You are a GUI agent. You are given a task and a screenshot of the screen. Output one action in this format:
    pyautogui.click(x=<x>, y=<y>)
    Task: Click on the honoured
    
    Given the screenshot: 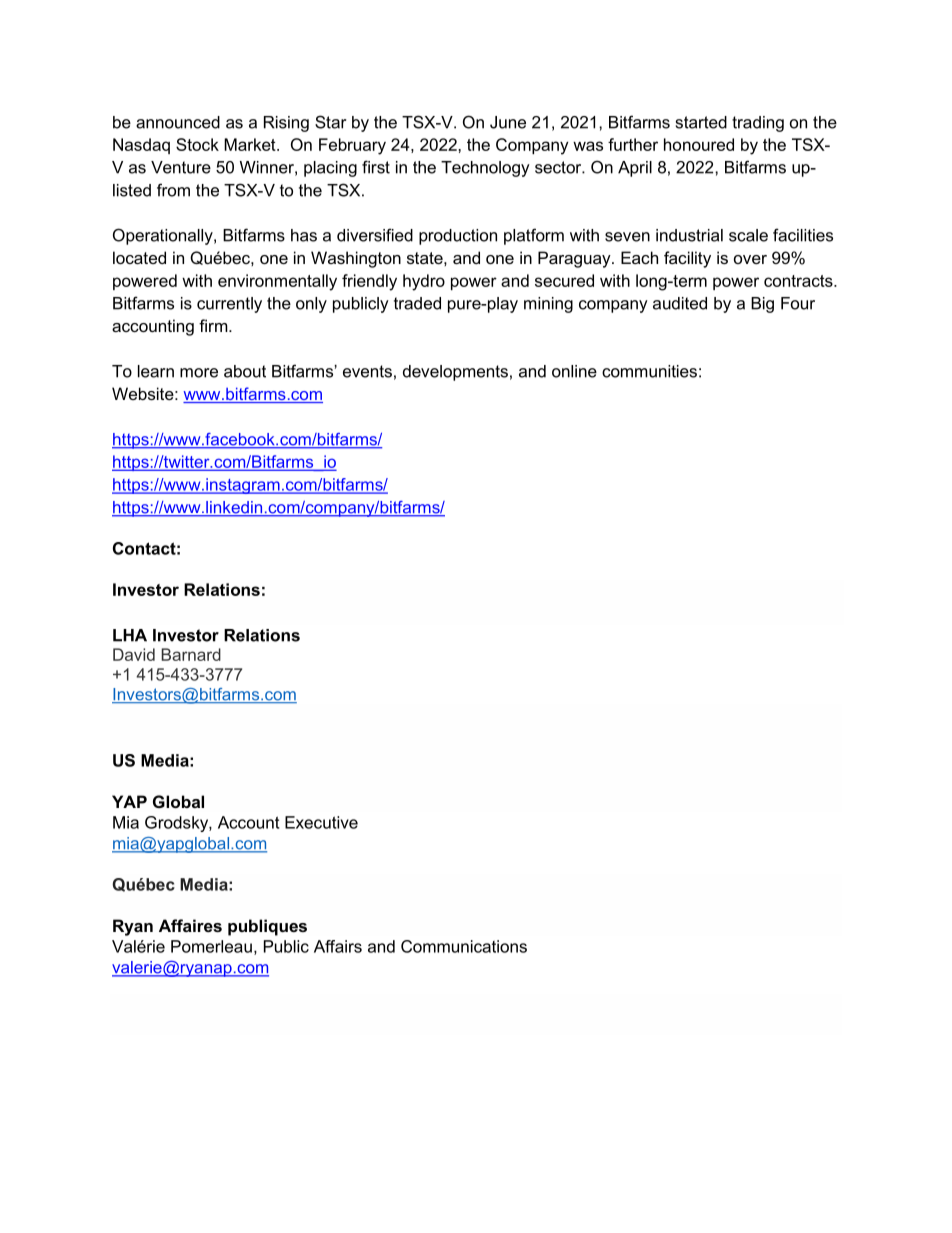 What is the action you would take?
    pyautogui.click(x=699, y=144)
